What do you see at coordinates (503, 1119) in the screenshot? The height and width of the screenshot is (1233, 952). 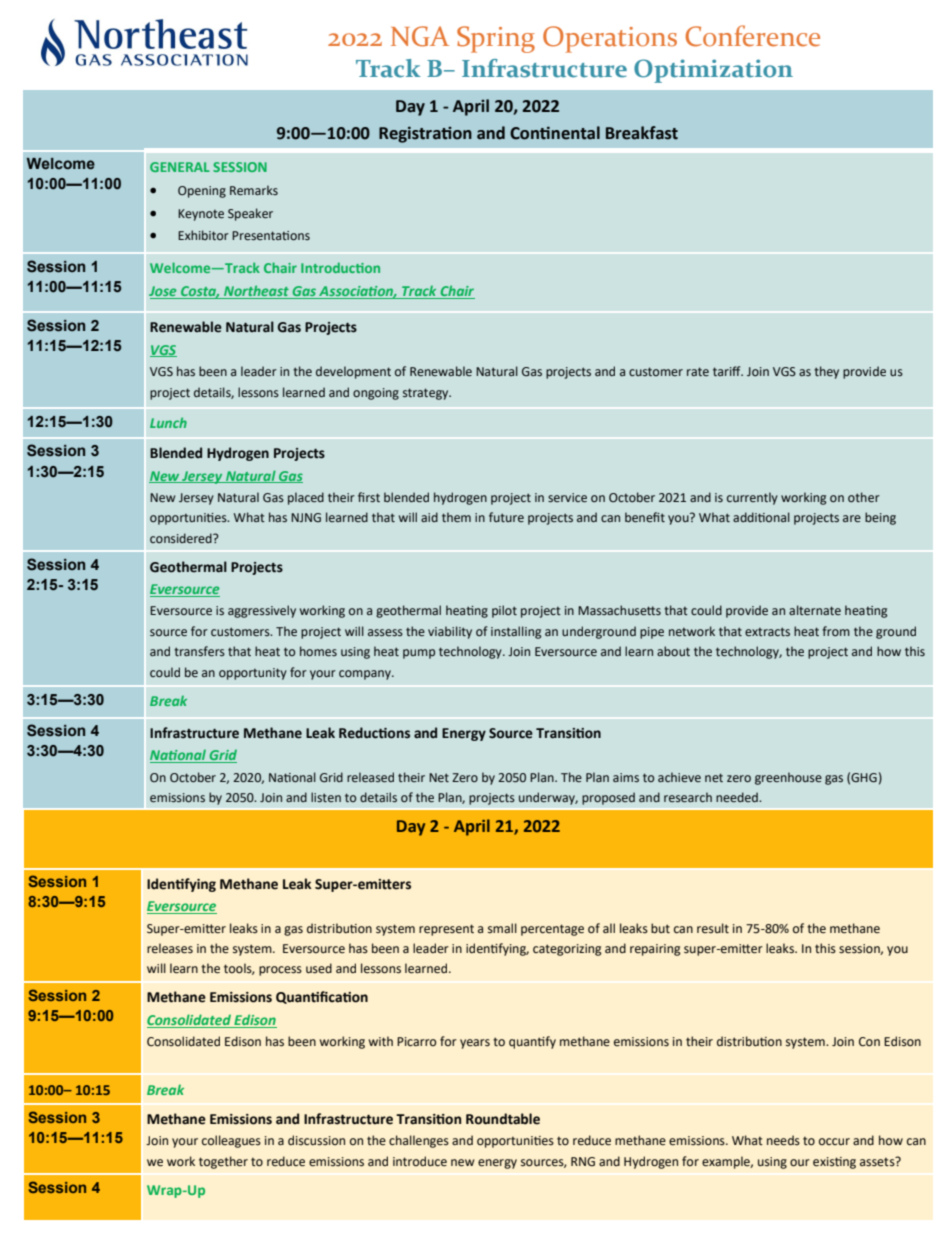 I see `Roundtable` at bounding box center [503, 1119].
